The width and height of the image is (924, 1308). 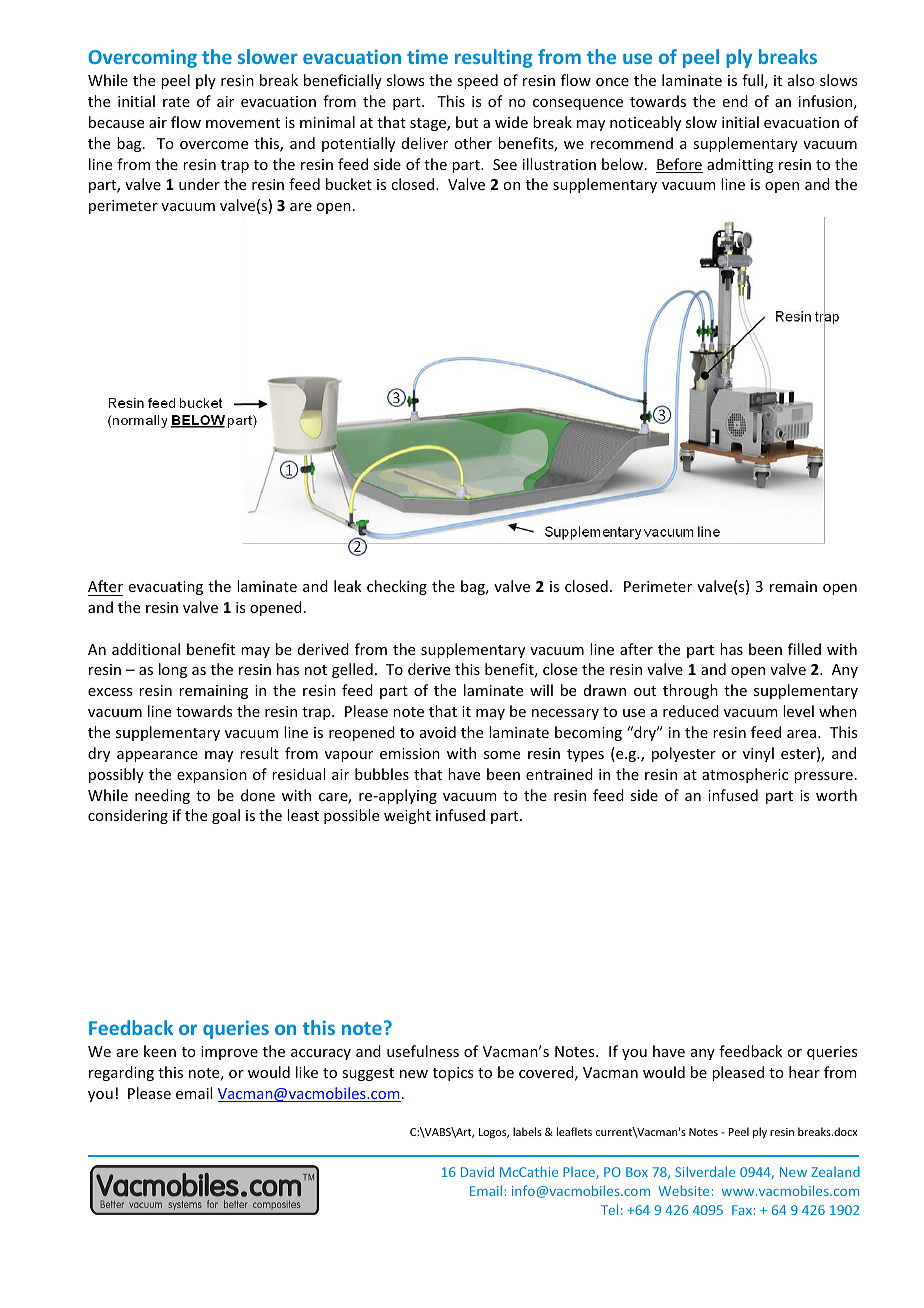 I want to click on admitting, so click(x=740, y=165).
